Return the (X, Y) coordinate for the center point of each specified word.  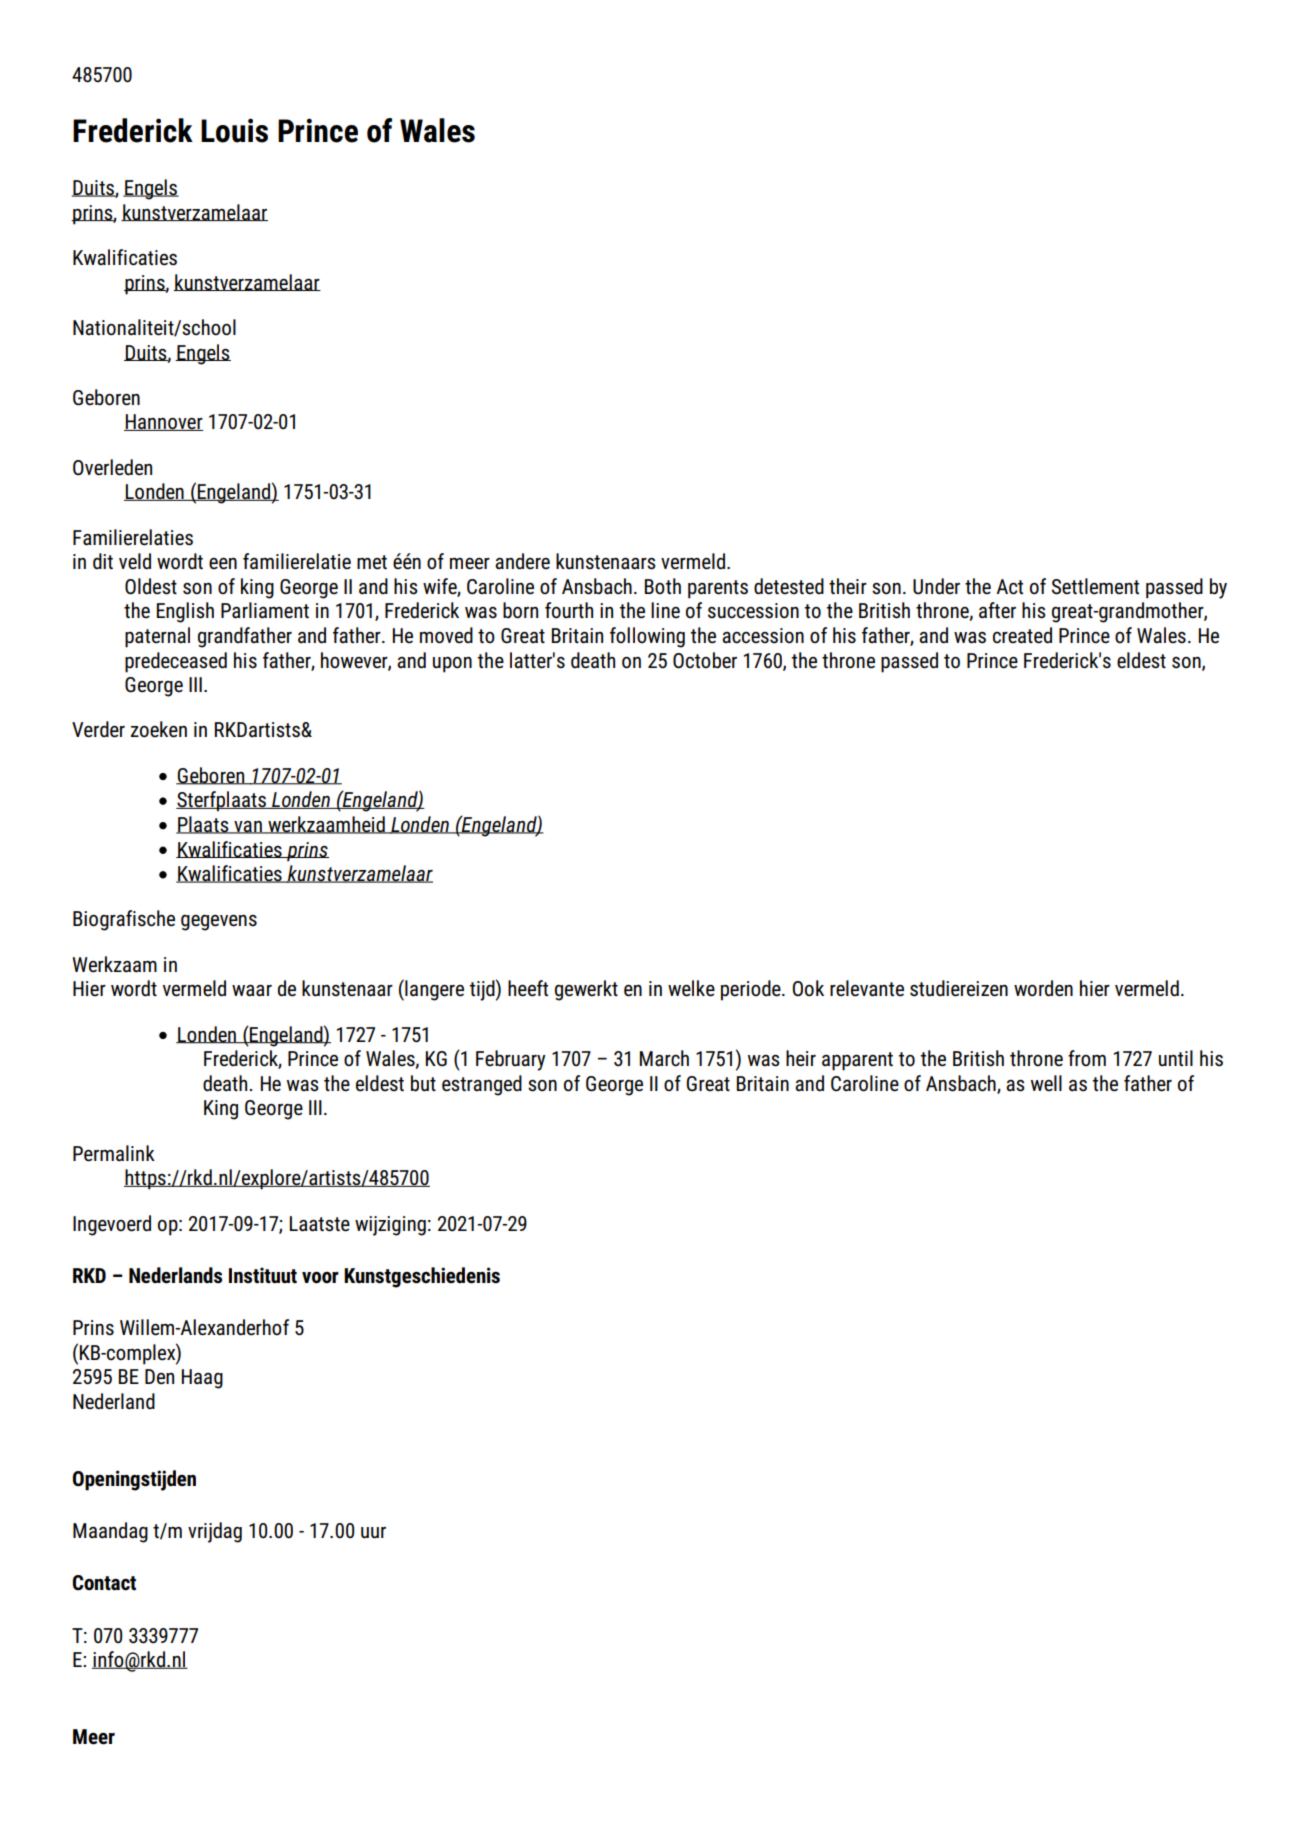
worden (1043, 988)
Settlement (1095, 586)
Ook (808, 988)
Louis (234, 130)
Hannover (163, 422)
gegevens (219, 923)
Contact (104, 1583)
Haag (202, 1379)
